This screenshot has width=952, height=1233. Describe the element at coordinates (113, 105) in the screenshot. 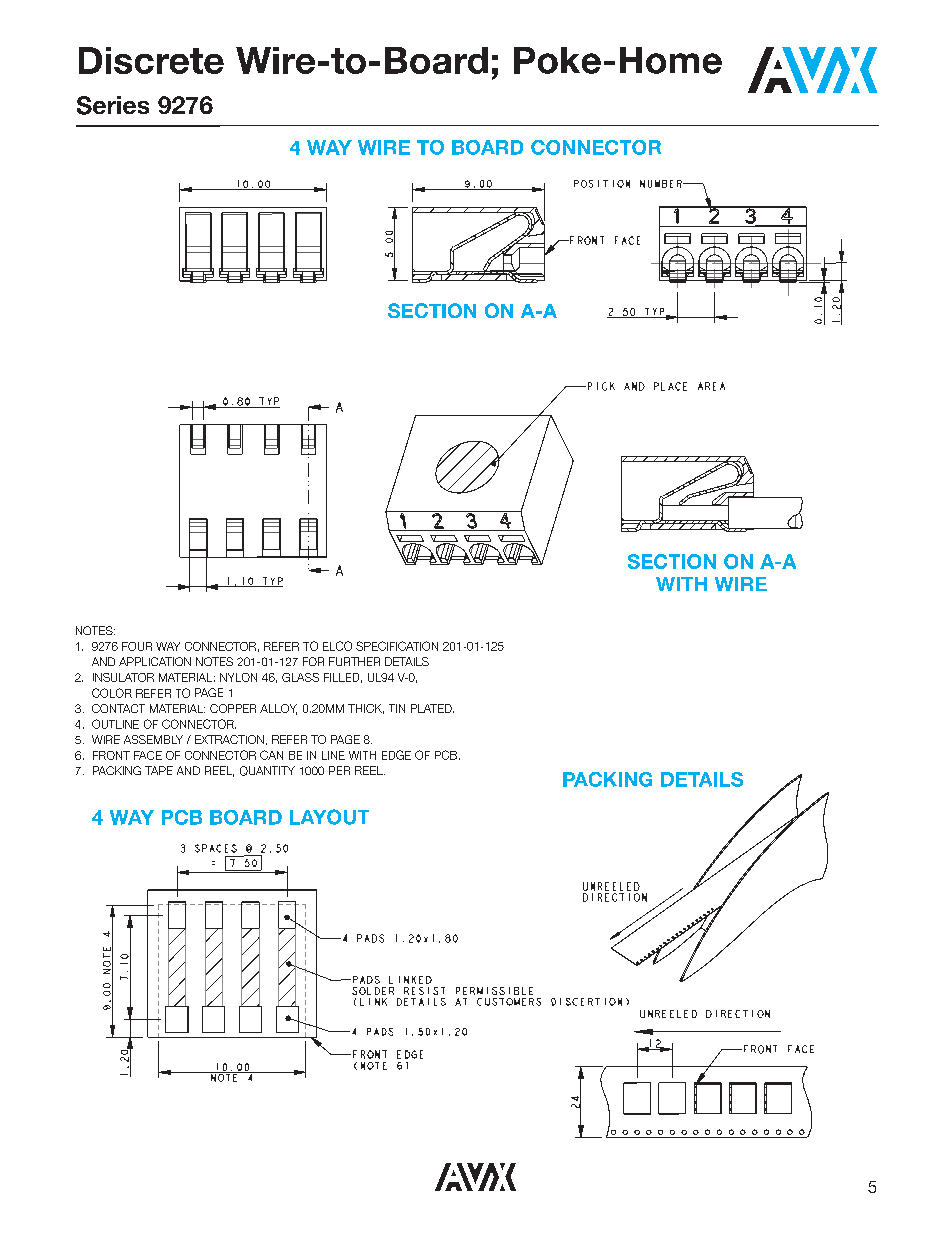

I see `Series` at that location.
